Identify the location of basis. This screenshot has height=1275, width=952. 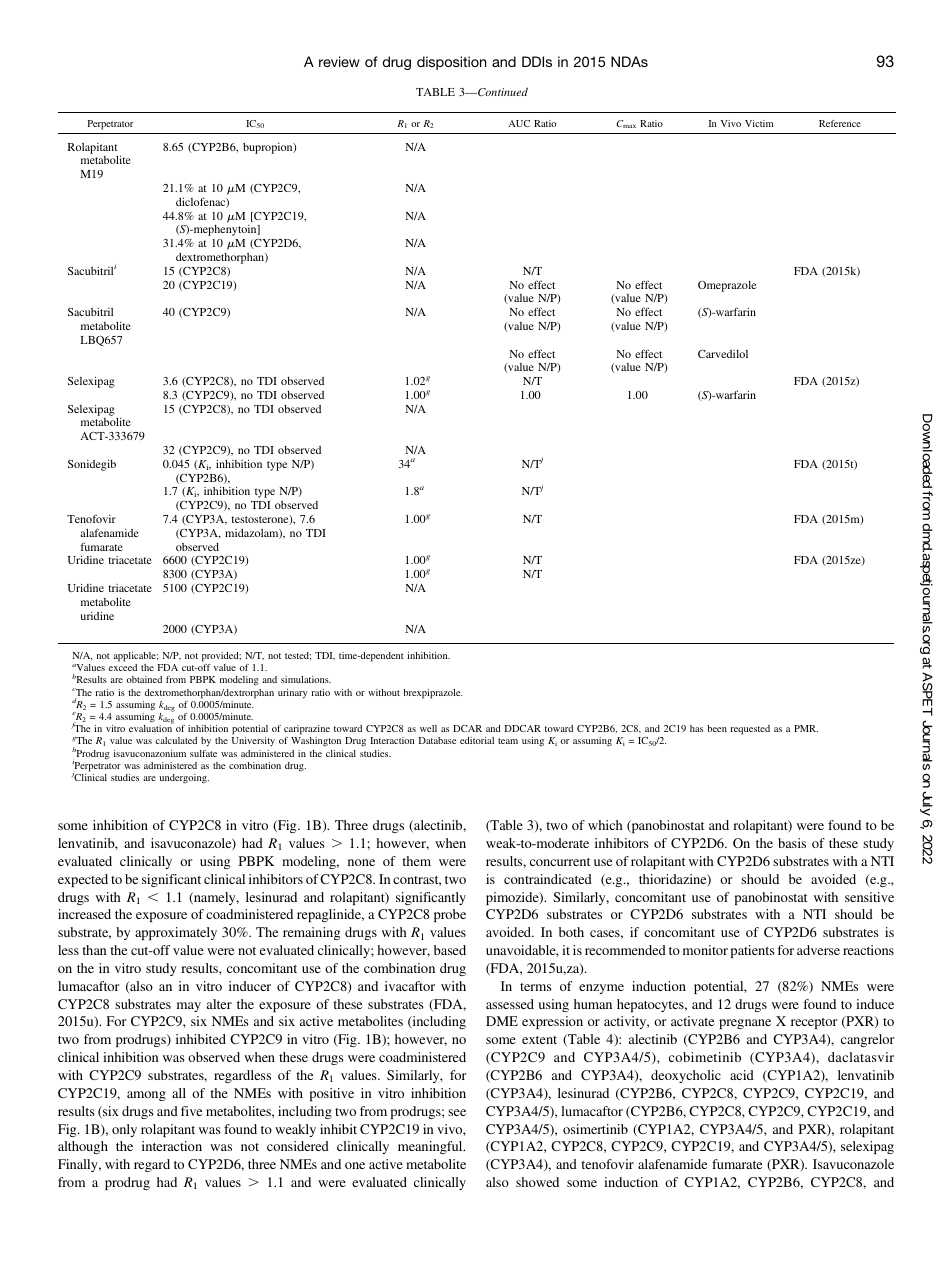
(792, 843).
